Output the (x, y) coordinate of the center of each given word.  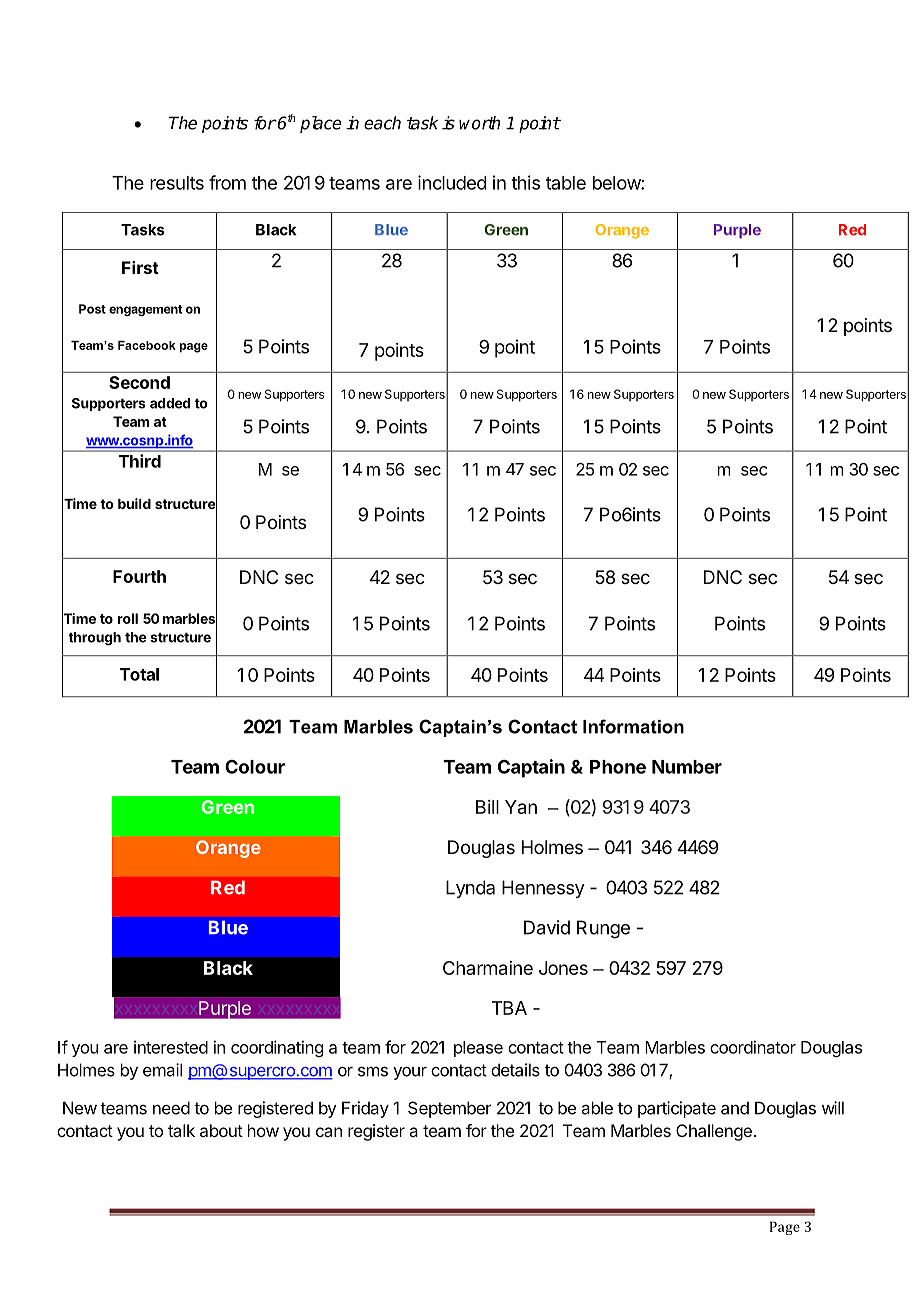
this (525, 182)
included (452, 182)
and (735, 1108)
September (449, 1109)
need (171, 1108)
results (177, 183)
